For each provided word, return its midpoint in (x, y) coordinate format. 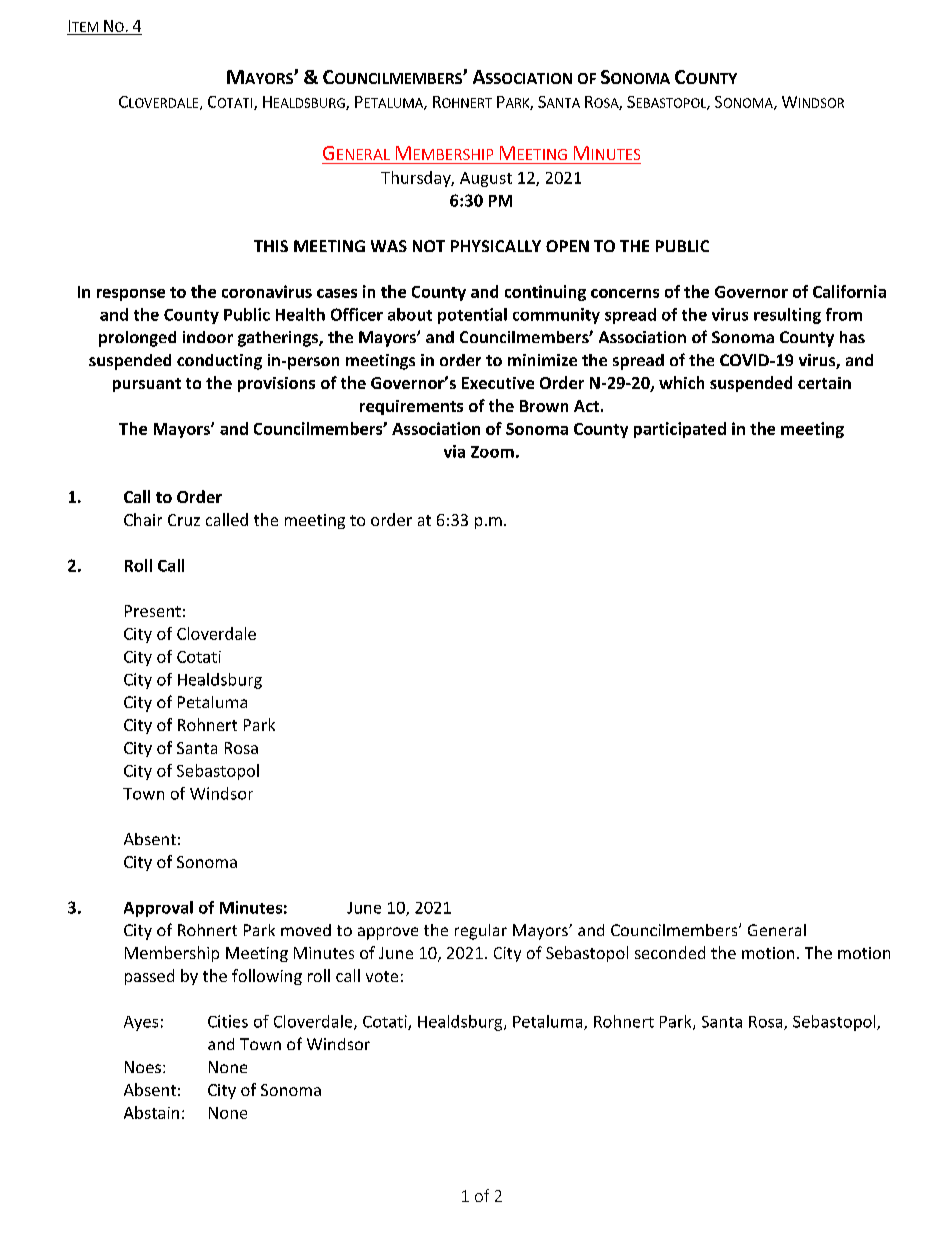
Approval (158, 909)
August (486, 179)
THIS (271, 246)
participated (680, 430)
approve (388, 933)
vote (382, 976)
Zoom (492, 452)
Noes (144, 1067)
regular (481, 932)
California (849, 291)
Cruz (184, 520)
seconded (670, 952)
